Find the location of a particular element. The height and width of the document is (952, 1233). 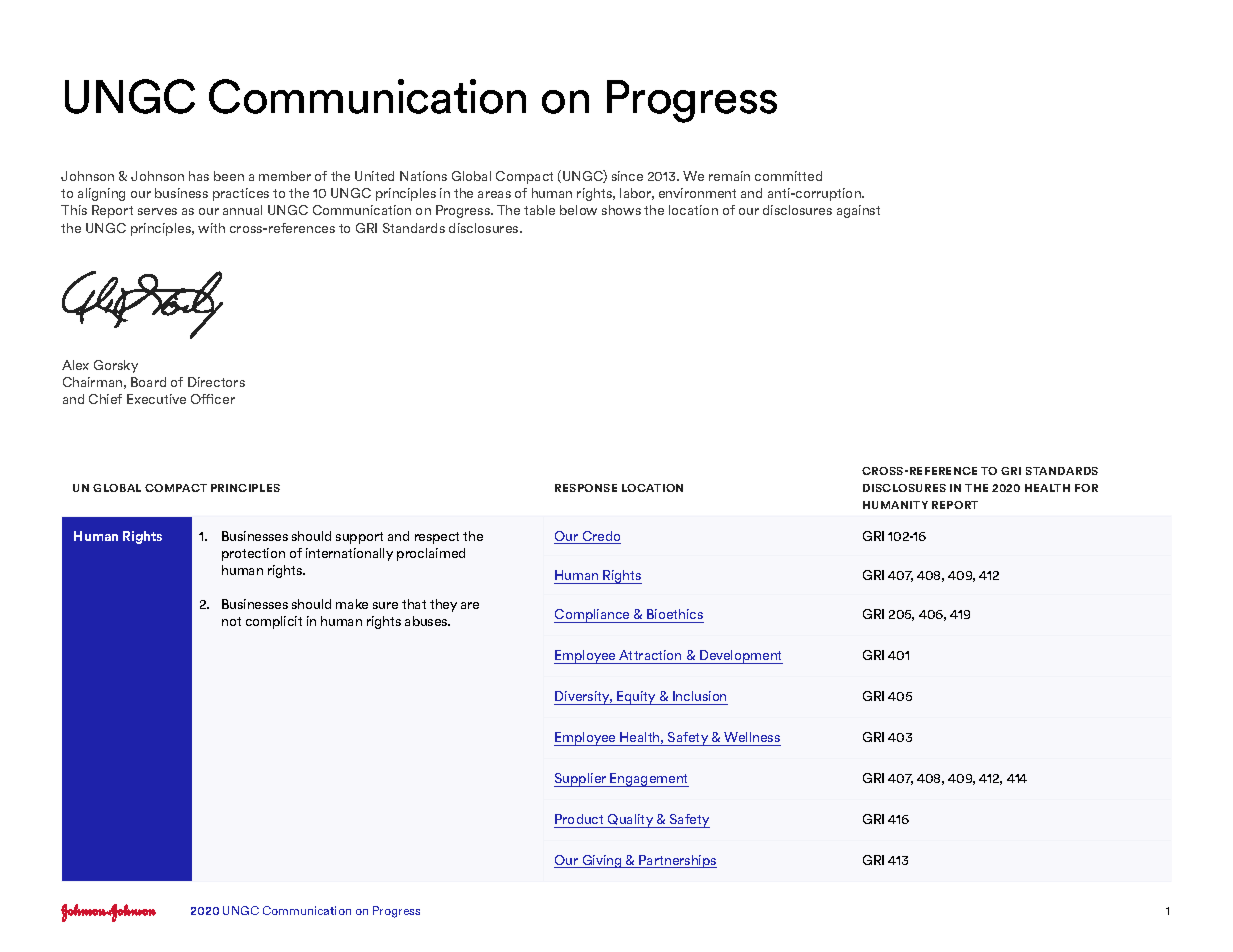

FOR is located at coordinates (1086, 488).
